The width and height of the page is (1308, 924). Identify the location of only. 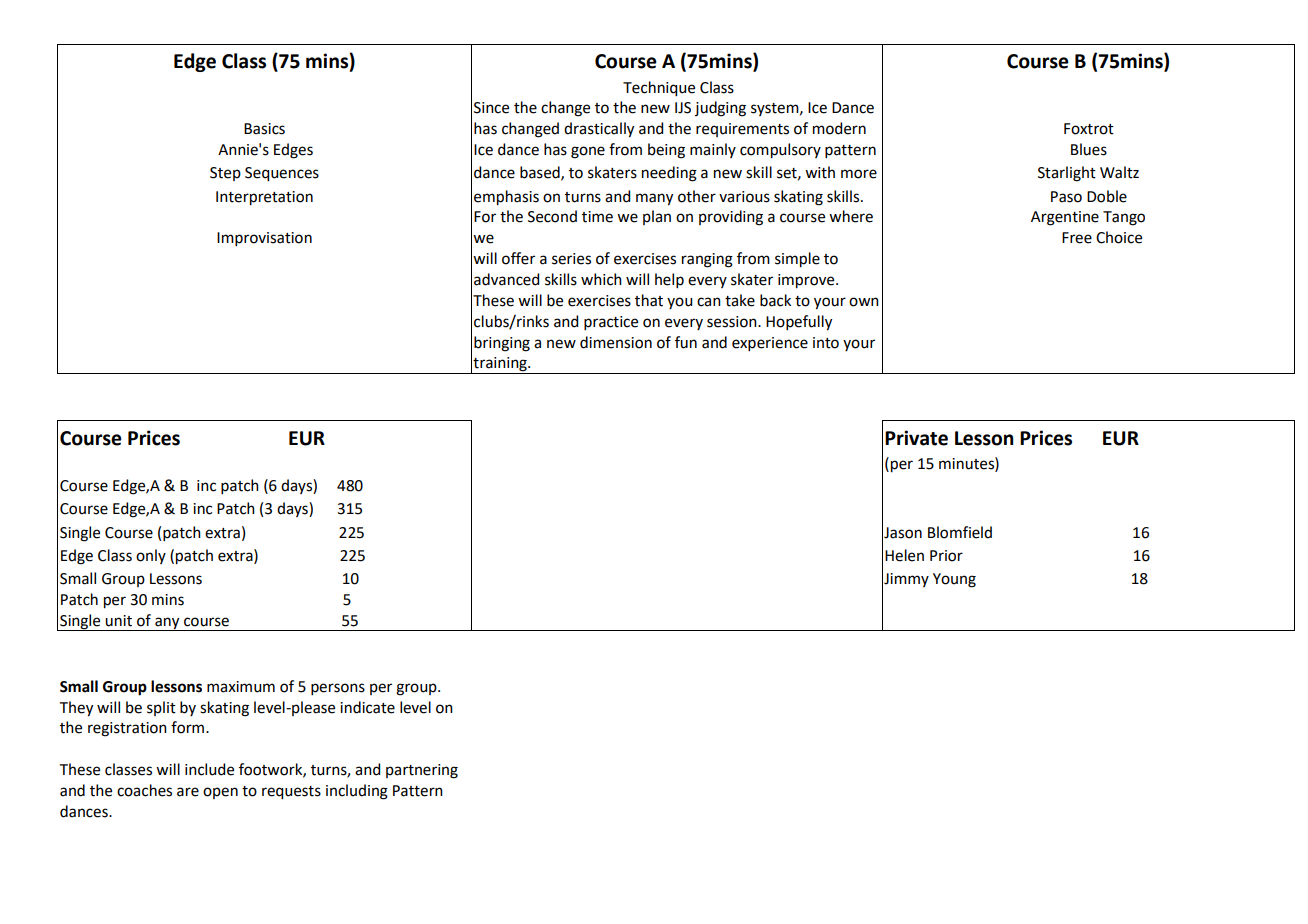
(151, 556).
